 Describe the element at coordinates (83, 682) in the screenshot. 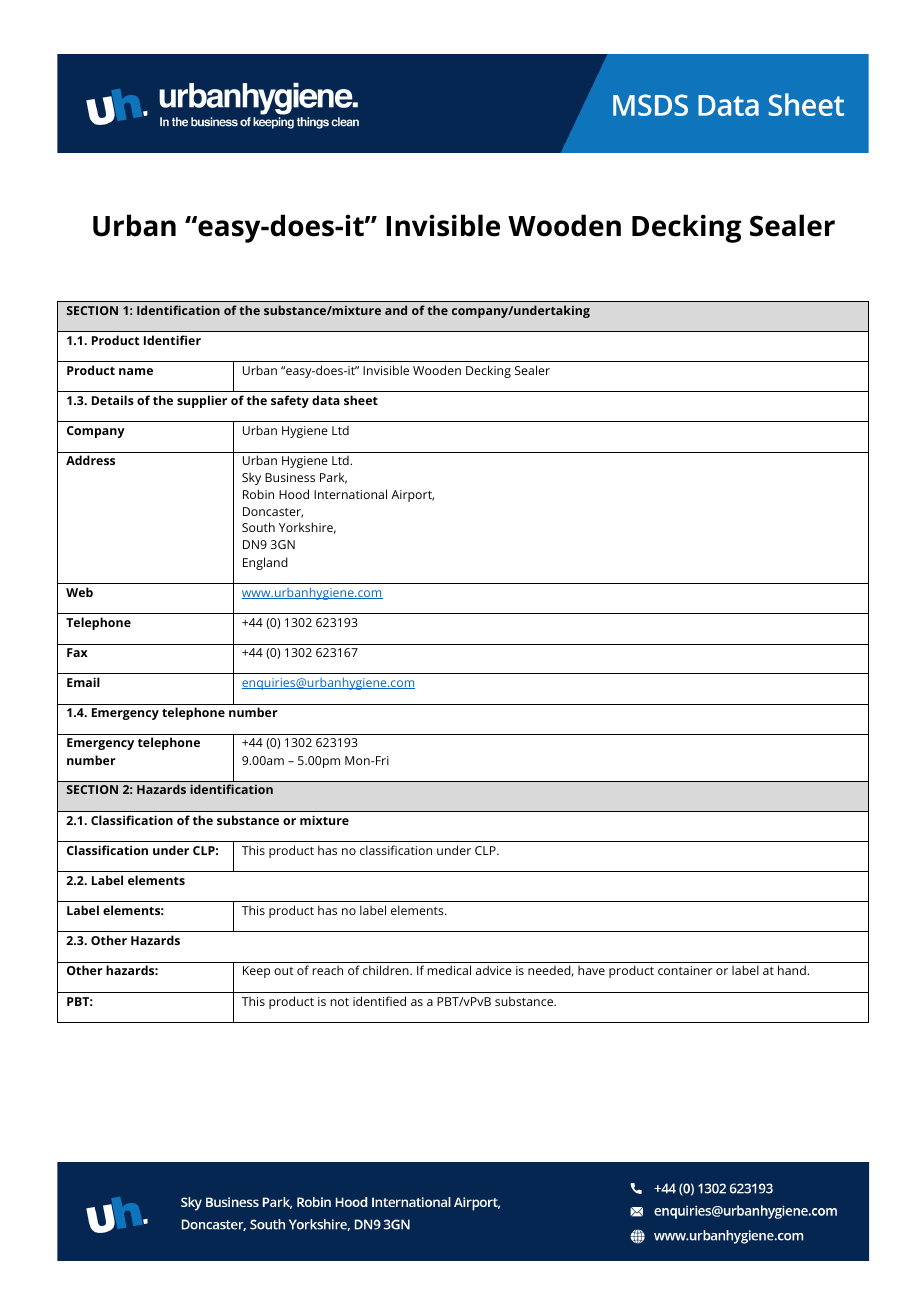

I see `Email` at that location.
